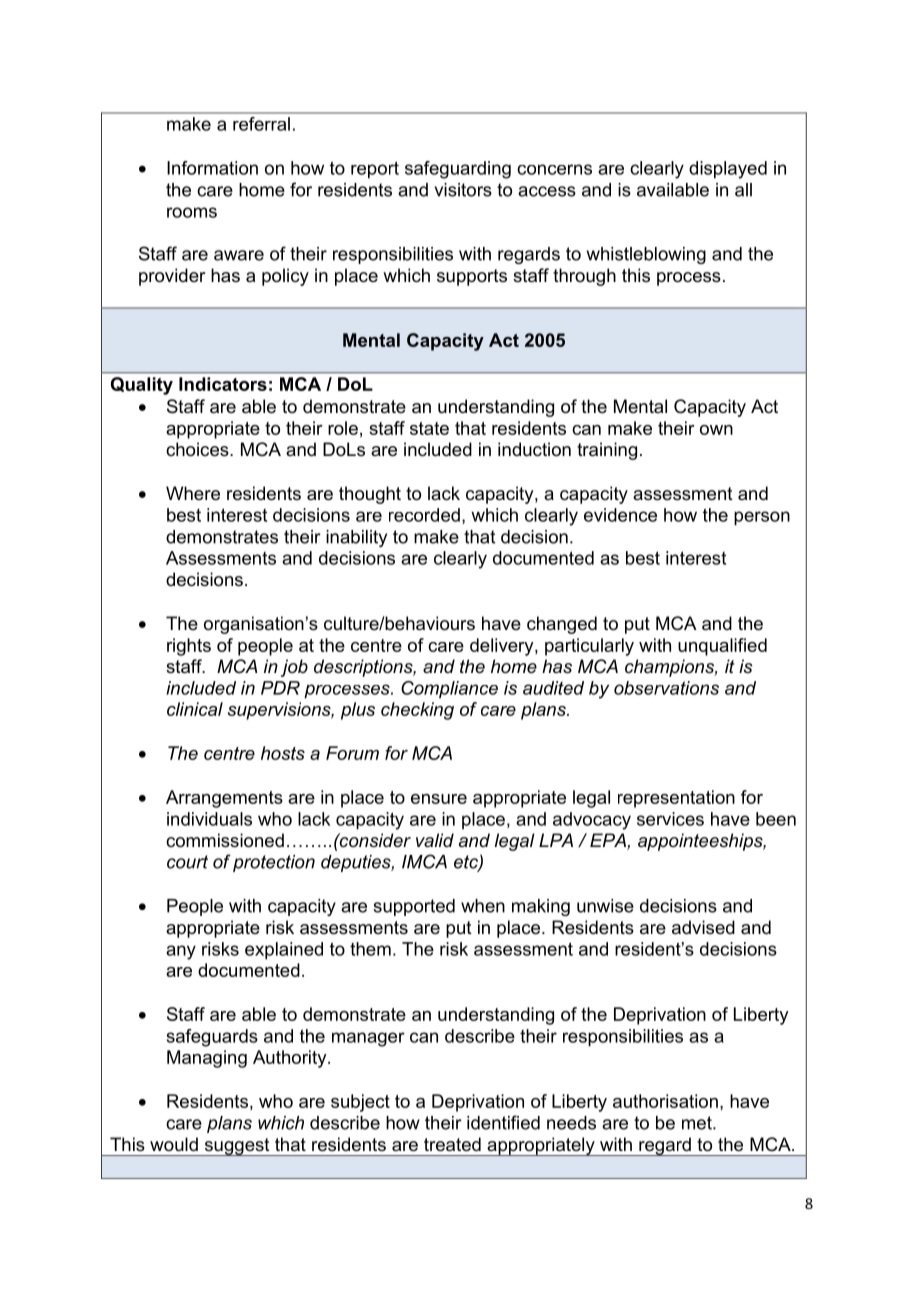 The image size is (924, 1308). What do you see at coordinates (703, 927) in the document?
I see `advised` at bounding box center [703, 927].
